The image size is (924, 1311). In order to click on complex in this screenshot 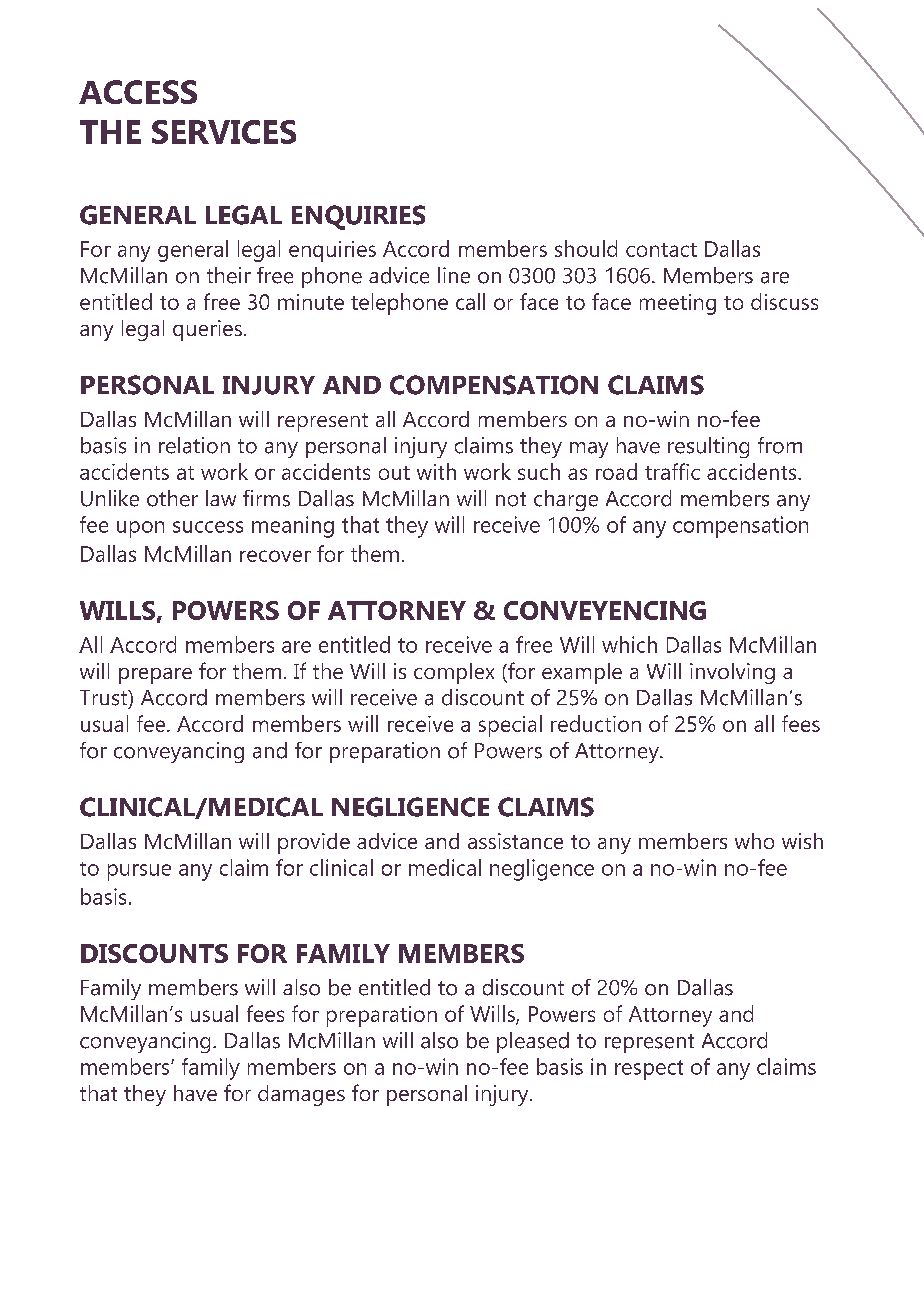, I will do `click(454, 673)`.
